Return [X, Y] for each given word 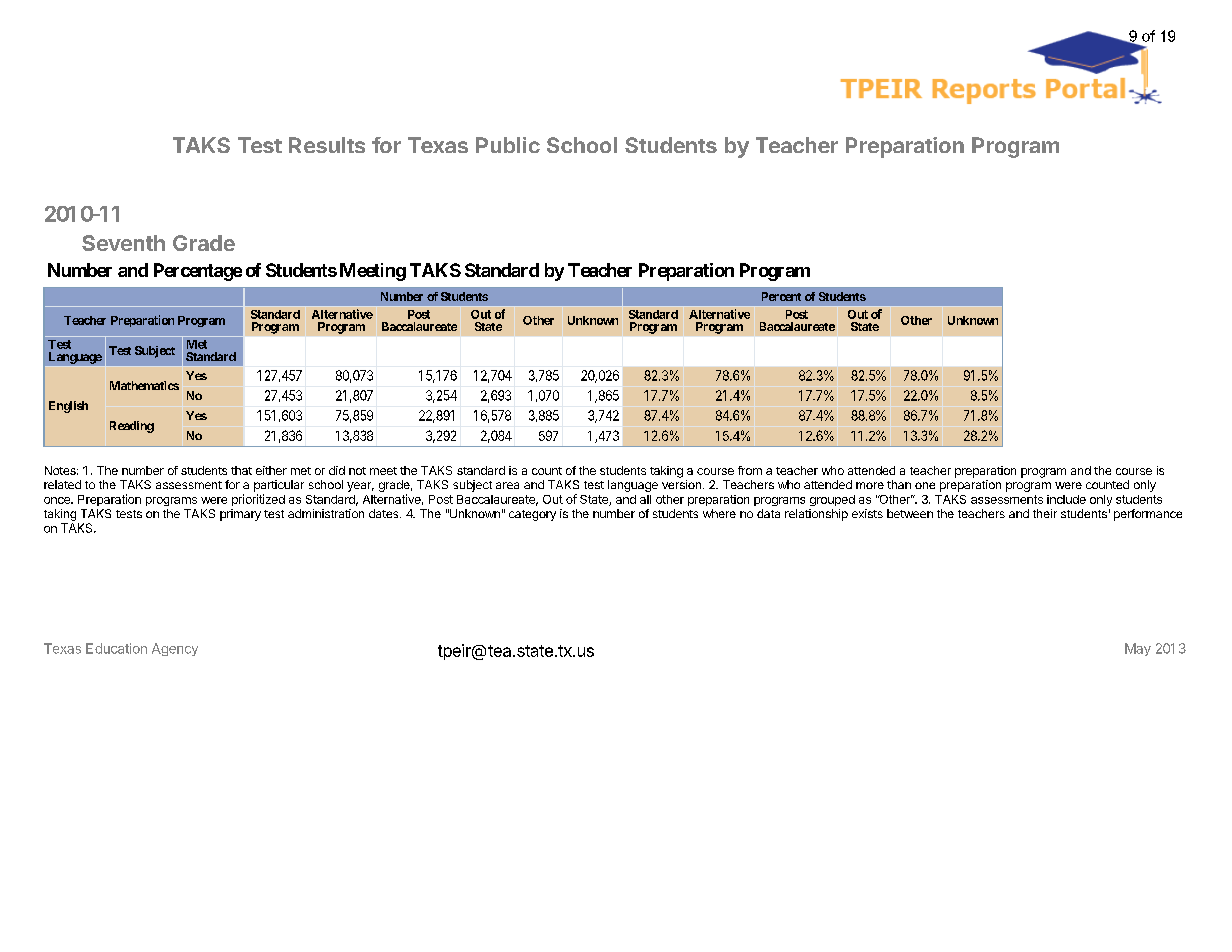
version [681, 484]
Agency [175, 649]
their [1045, 513]
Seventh [123, 243]
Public [508, 145]
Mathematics [144, 385]
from [750, 470]
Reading [132, 427]
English [68, 407]
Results [327, 145]
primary [240, 515]
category [532, 515]
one [925, 485]
